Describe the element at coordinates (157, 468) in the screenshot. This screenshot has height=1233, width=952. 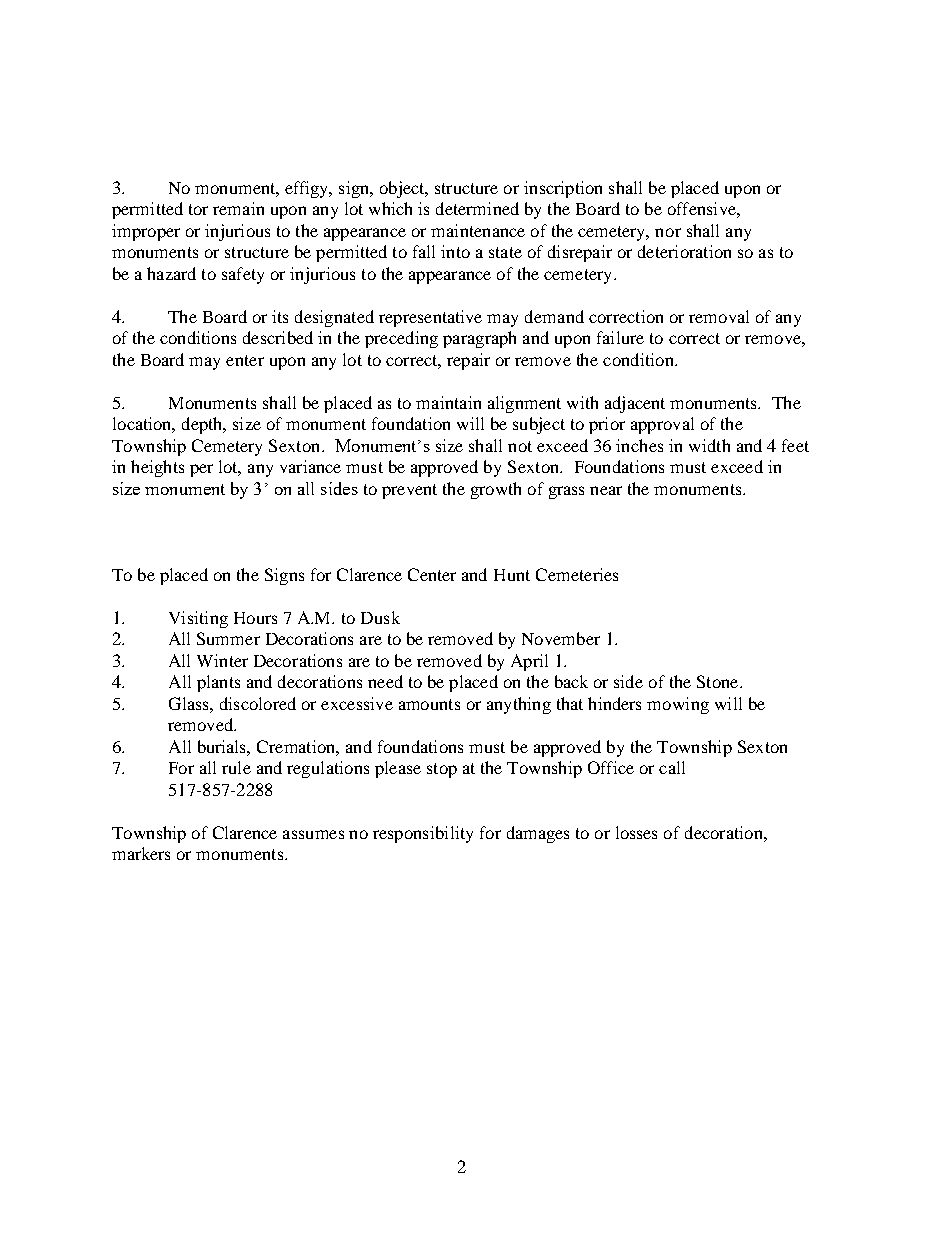
I see `heights` at that location.
